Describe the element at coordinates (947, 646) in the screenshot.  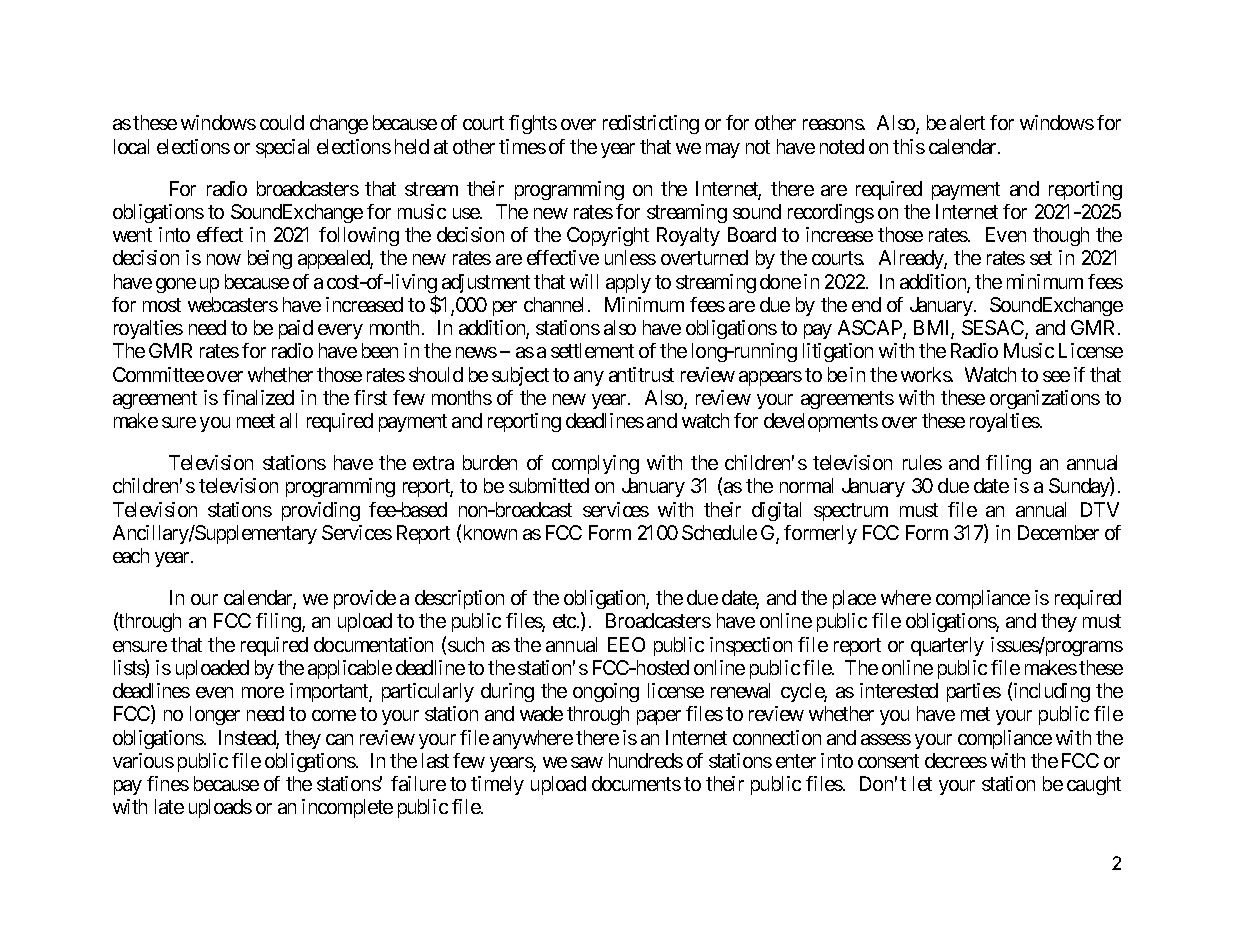
I see `quarterly` at that location.
